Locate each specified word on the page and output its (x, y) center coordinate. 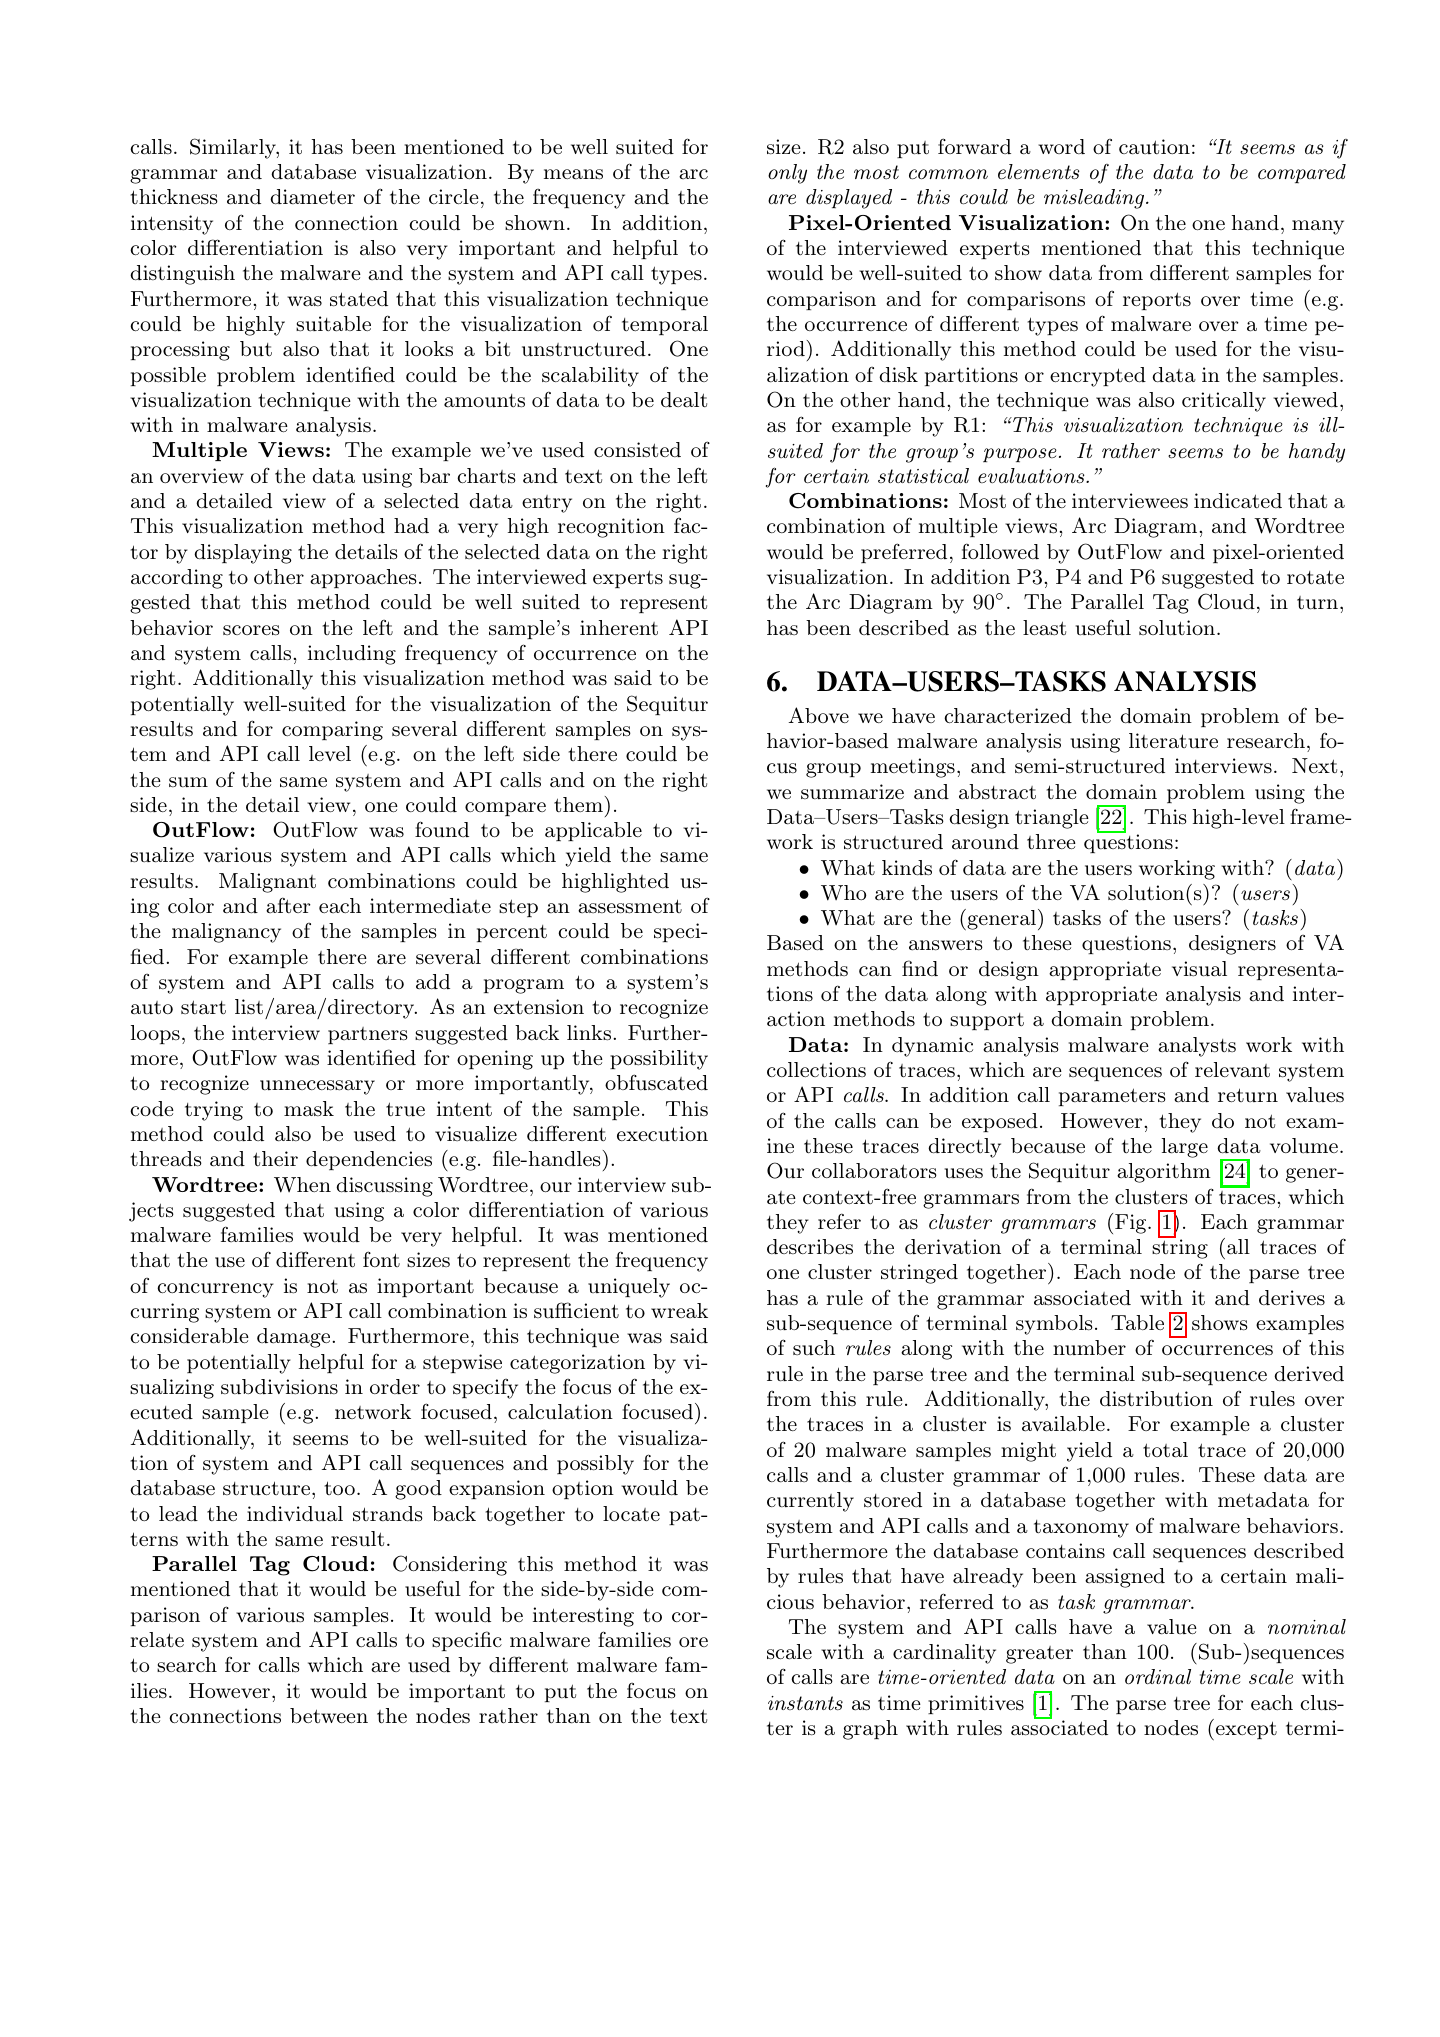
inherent (619, 628)
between (329, 1715)
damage (295, 1338)
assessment (630, 906)
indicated (1238, 501)
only (787, 174)
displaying (243, 554)
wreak (679, 1310)
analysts (1197, 1047)
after (288, 905)
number (1089, 1347)
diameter (312, 197)
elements (1038, 172)
